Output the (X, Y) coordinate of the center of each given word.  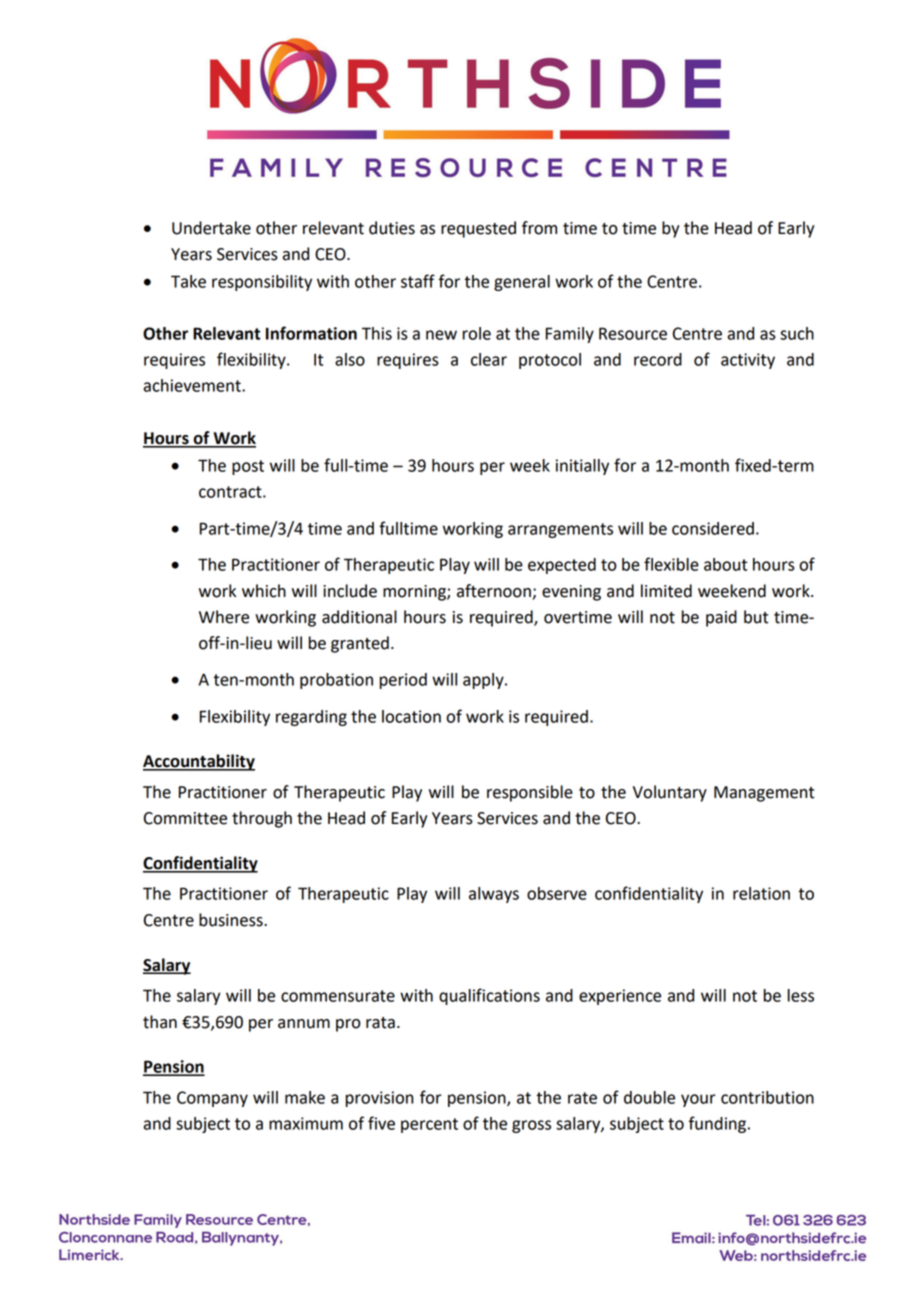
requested (478, 229)
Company (212, 1099)
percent (429, 1125)
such (797, 333)
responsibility (262, 283)
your (698, 1100)
